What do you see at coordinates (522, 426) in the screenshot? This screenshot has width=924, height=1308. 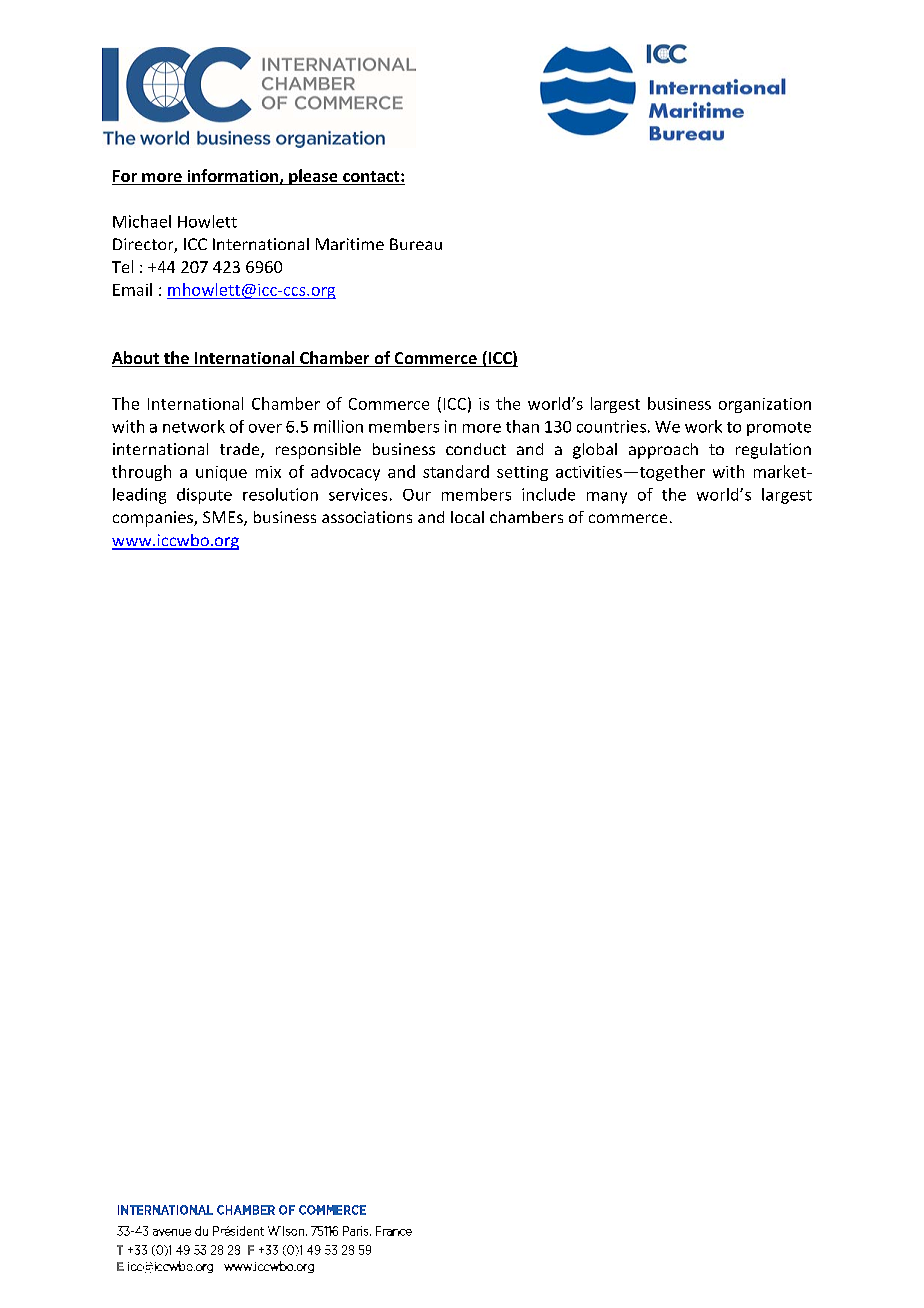 I see `than` at bounding box center [522, 426].
